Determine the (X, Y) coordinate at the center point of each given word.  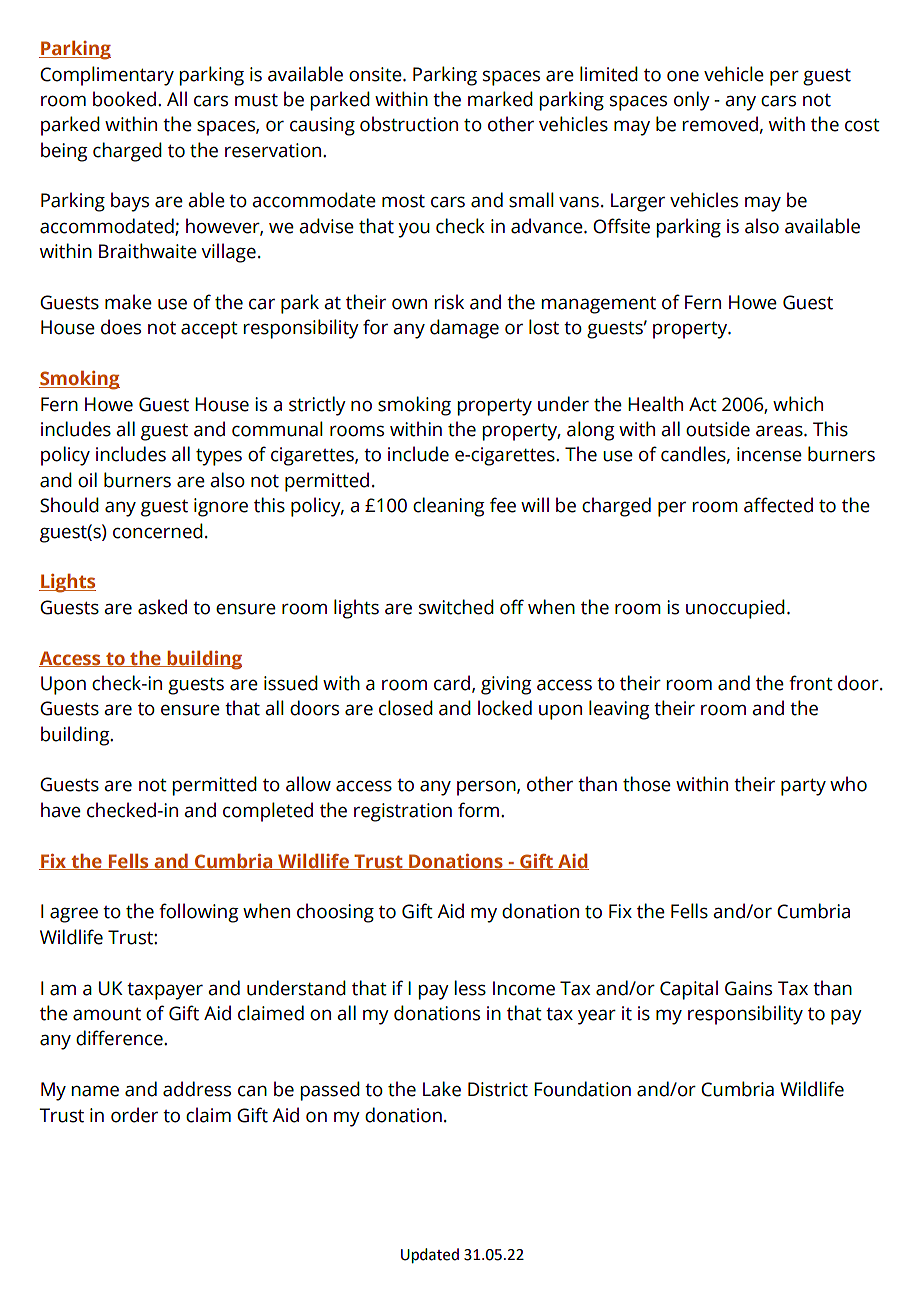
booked (124, 99)
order (134, 1115)
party (803, 787)
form (478, 810)
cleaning (448, 507)
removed (720, 124)
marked (500, 99)
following (198, 913)
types (219, 457)
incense (769, 454)
